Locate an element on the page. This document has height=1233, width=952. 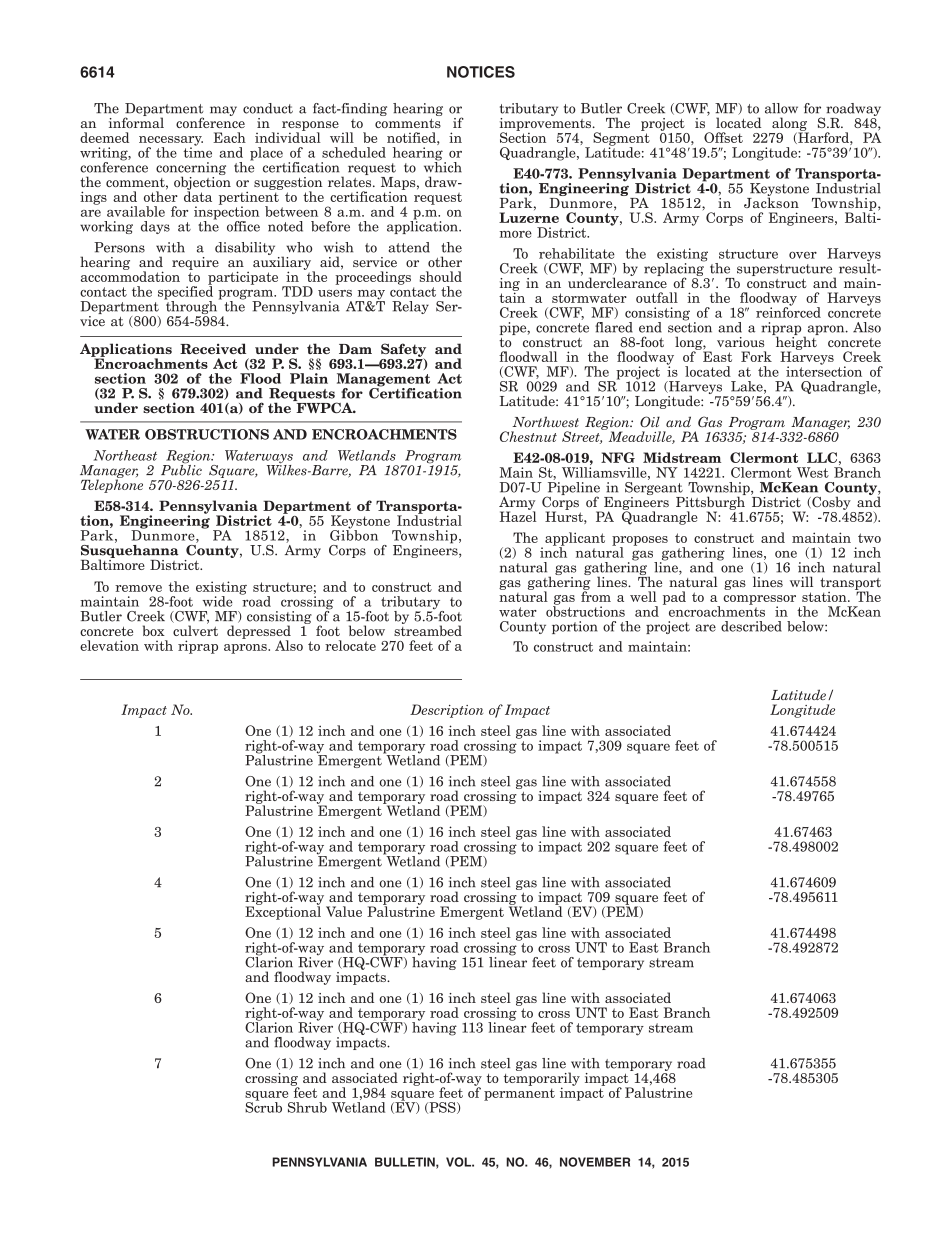
Each is located at coordinates (229, 137).
